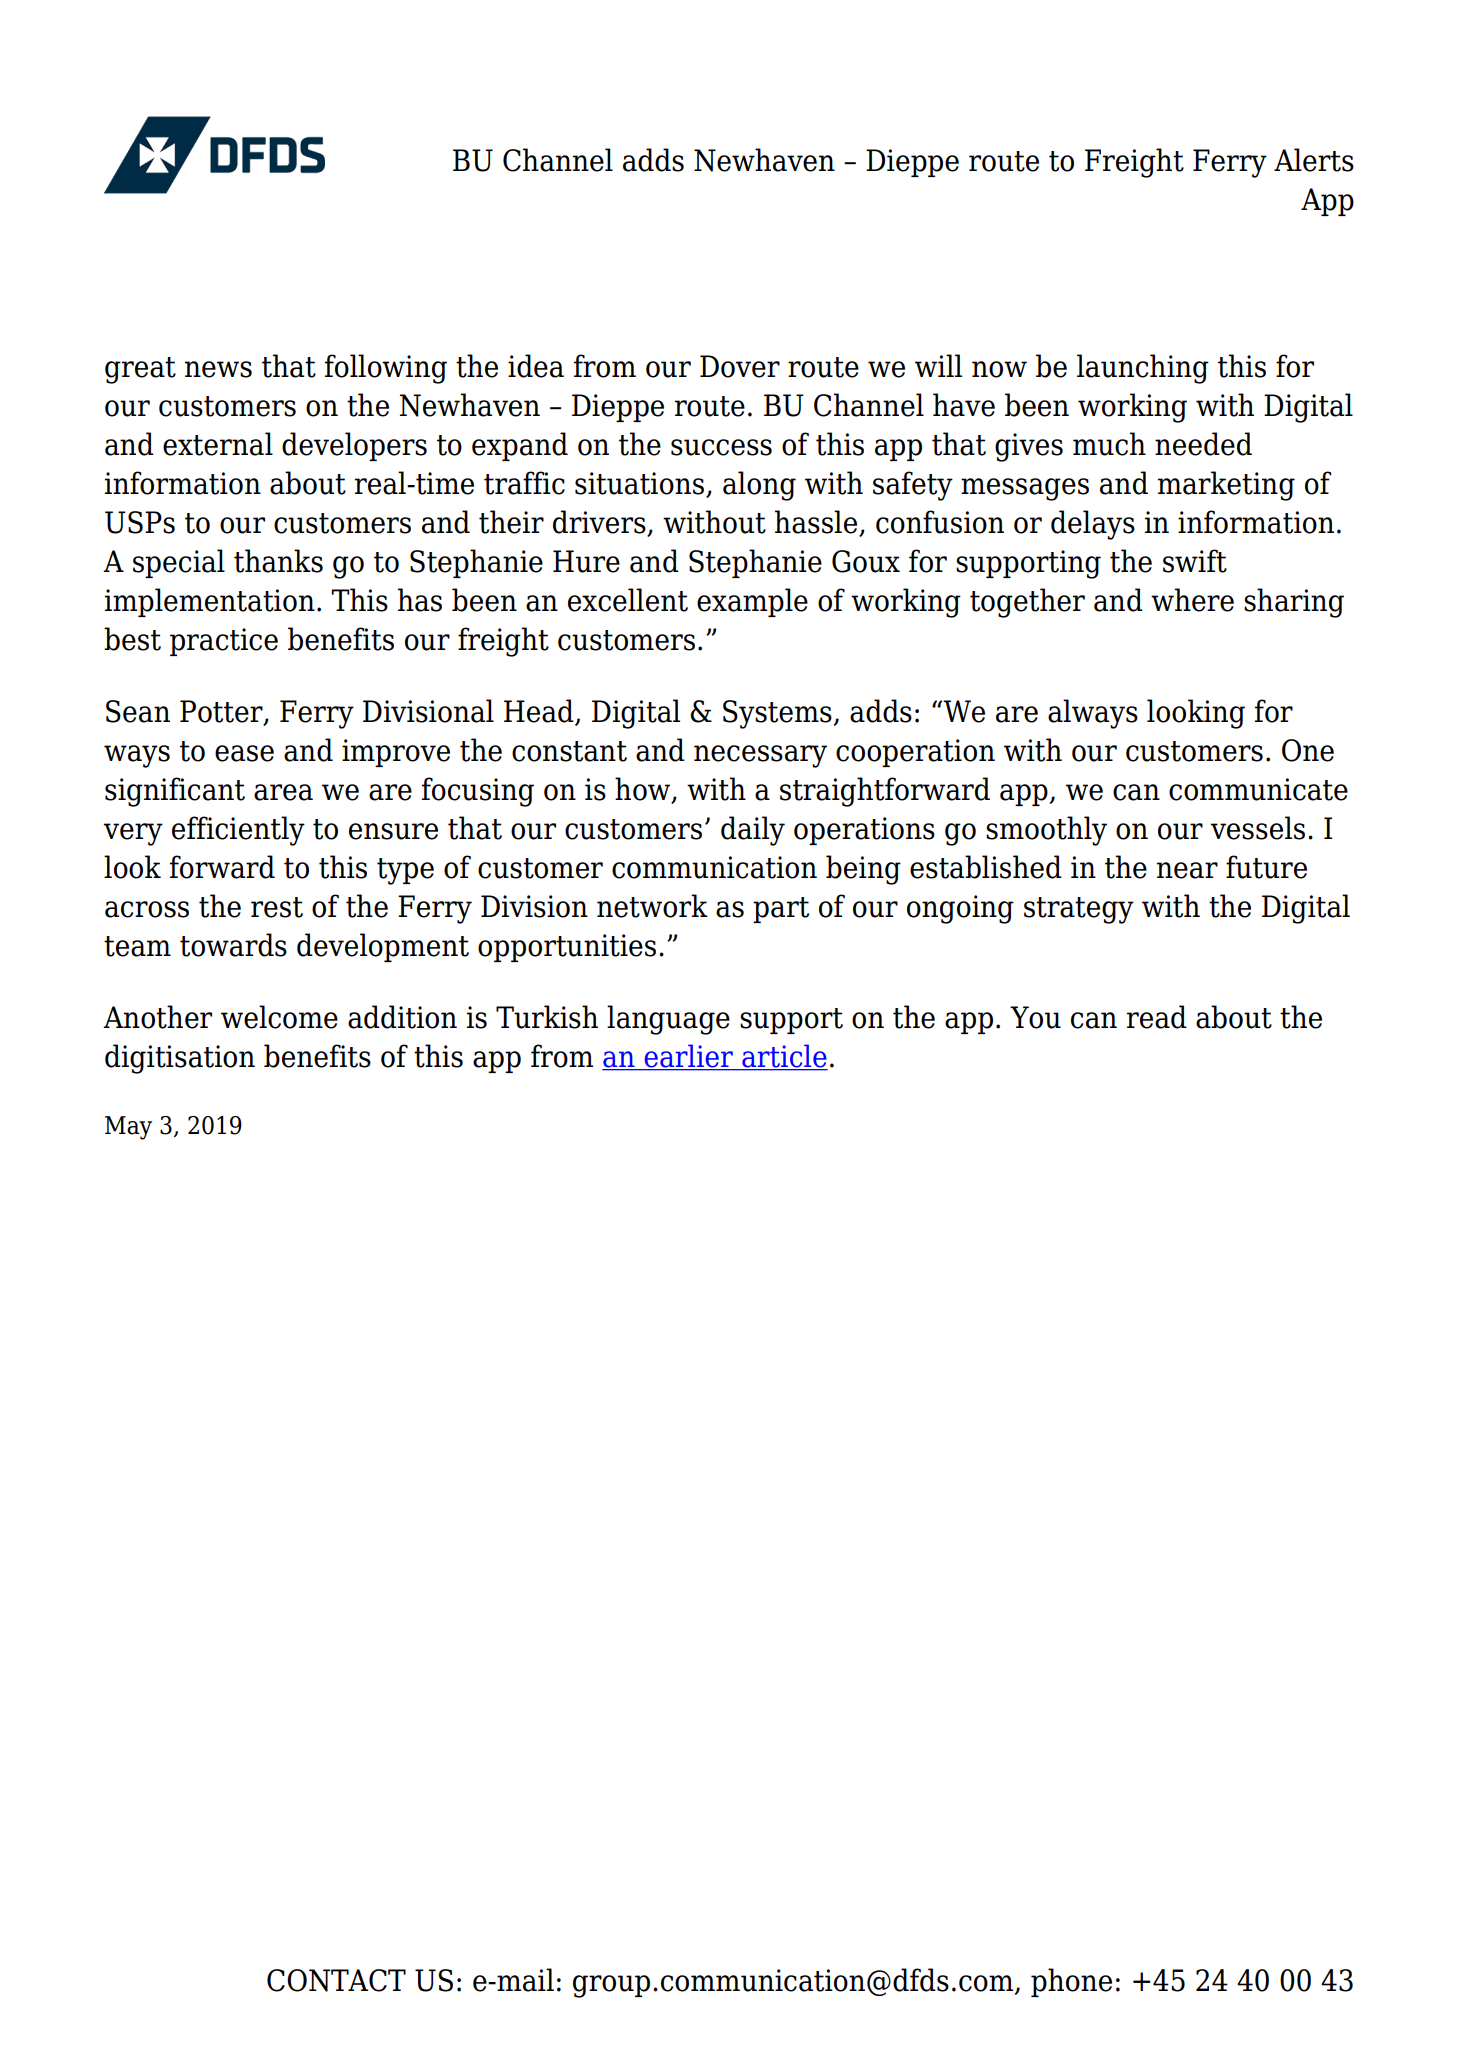 The image size is (1459, 2063). What do you see at coordinates (740, 366) in the screenshot?
I see `Dover` at bounding box center [740, 366].
